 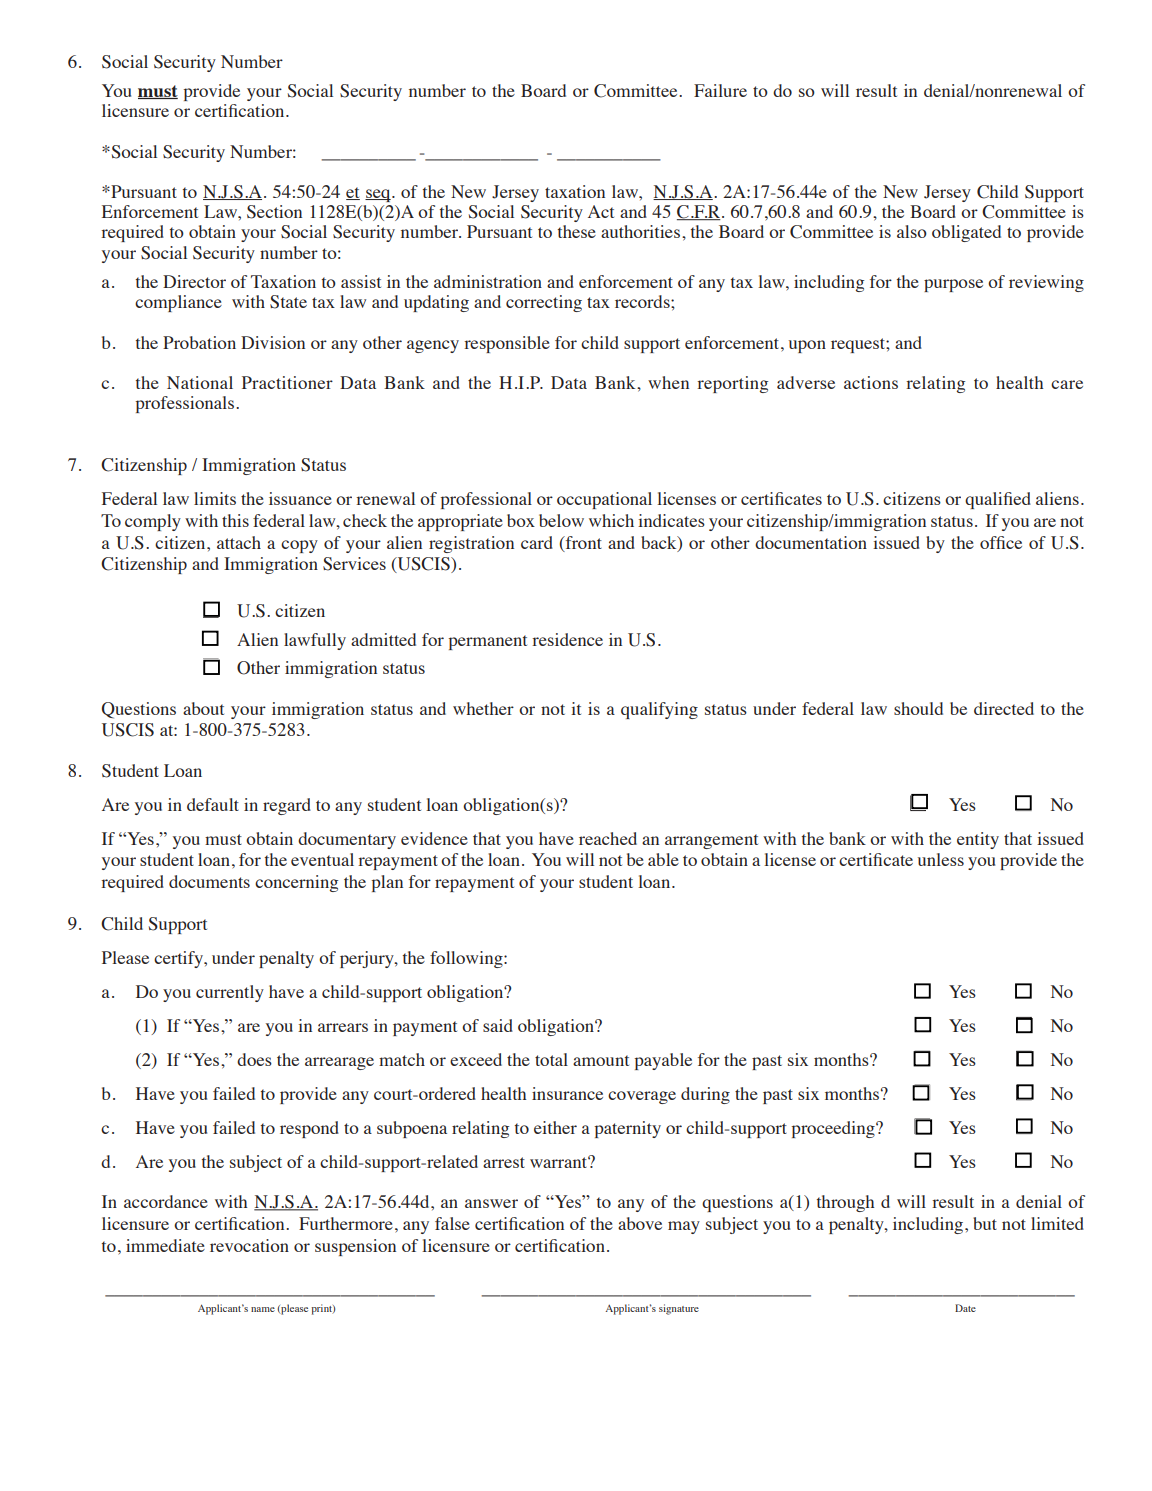 I want to click on qualified, so click(x=998, y=500).
